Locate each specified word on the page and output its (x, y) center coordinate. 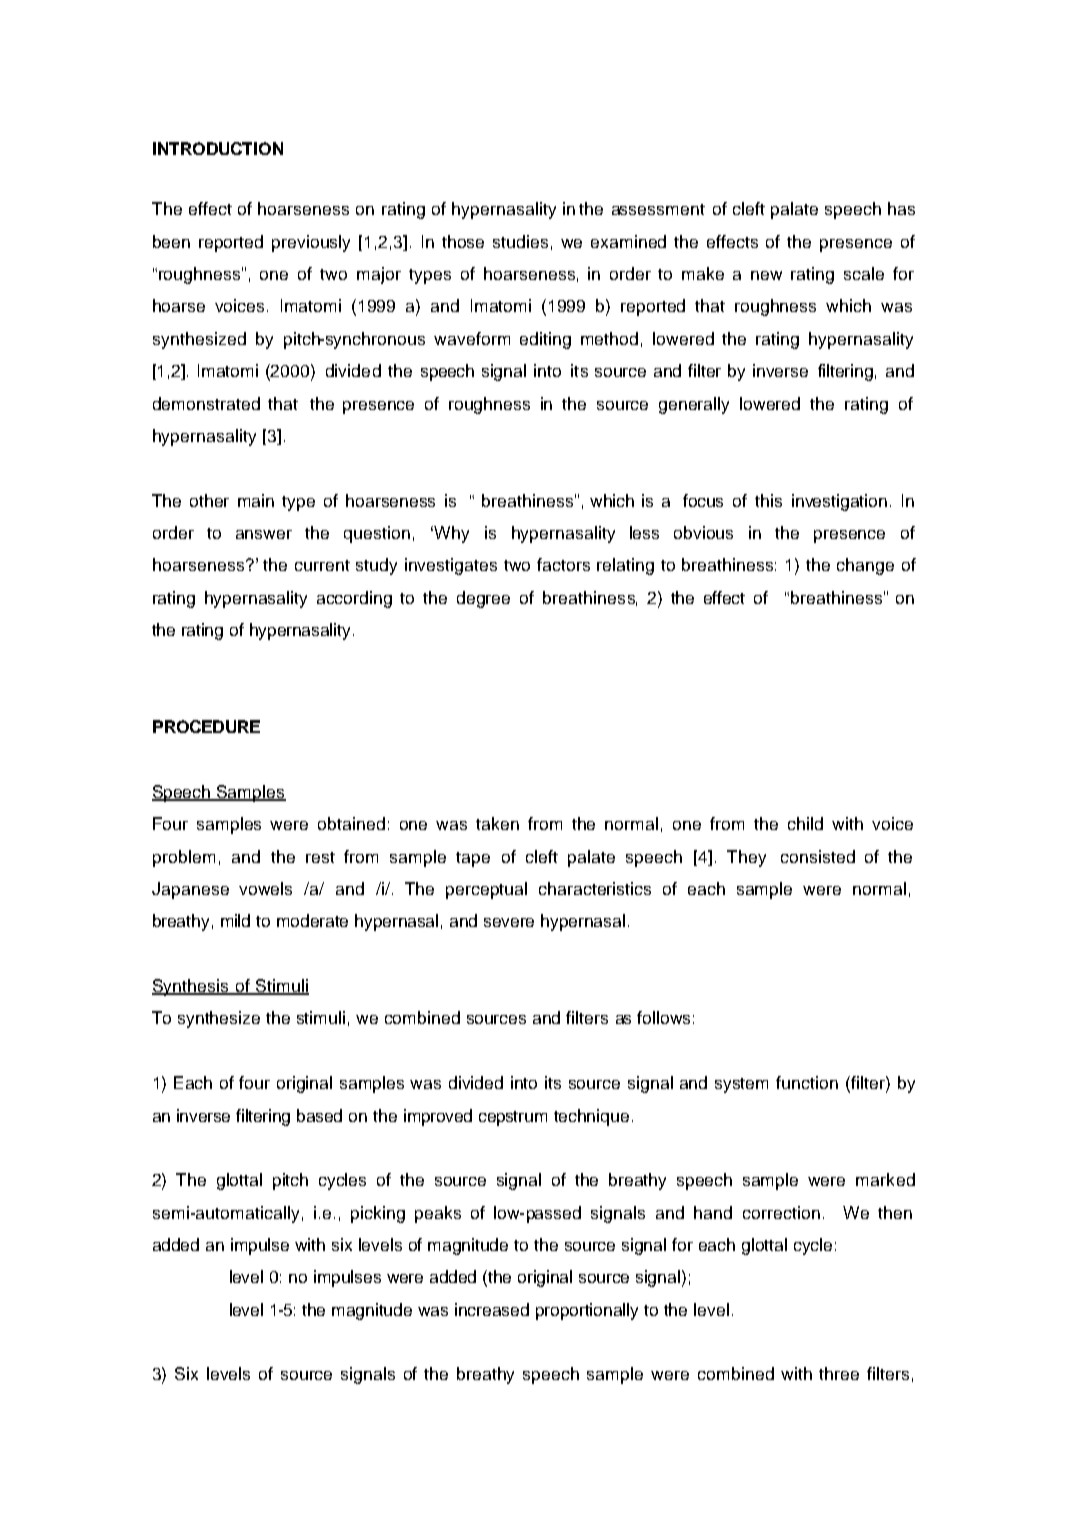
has (901, 208)
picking (378, 1214)
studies (520, 241)
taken (497, 823)
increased (492, 1309)
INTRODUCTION (218, 148)
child (805, 823)
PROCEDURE (206, 726)
